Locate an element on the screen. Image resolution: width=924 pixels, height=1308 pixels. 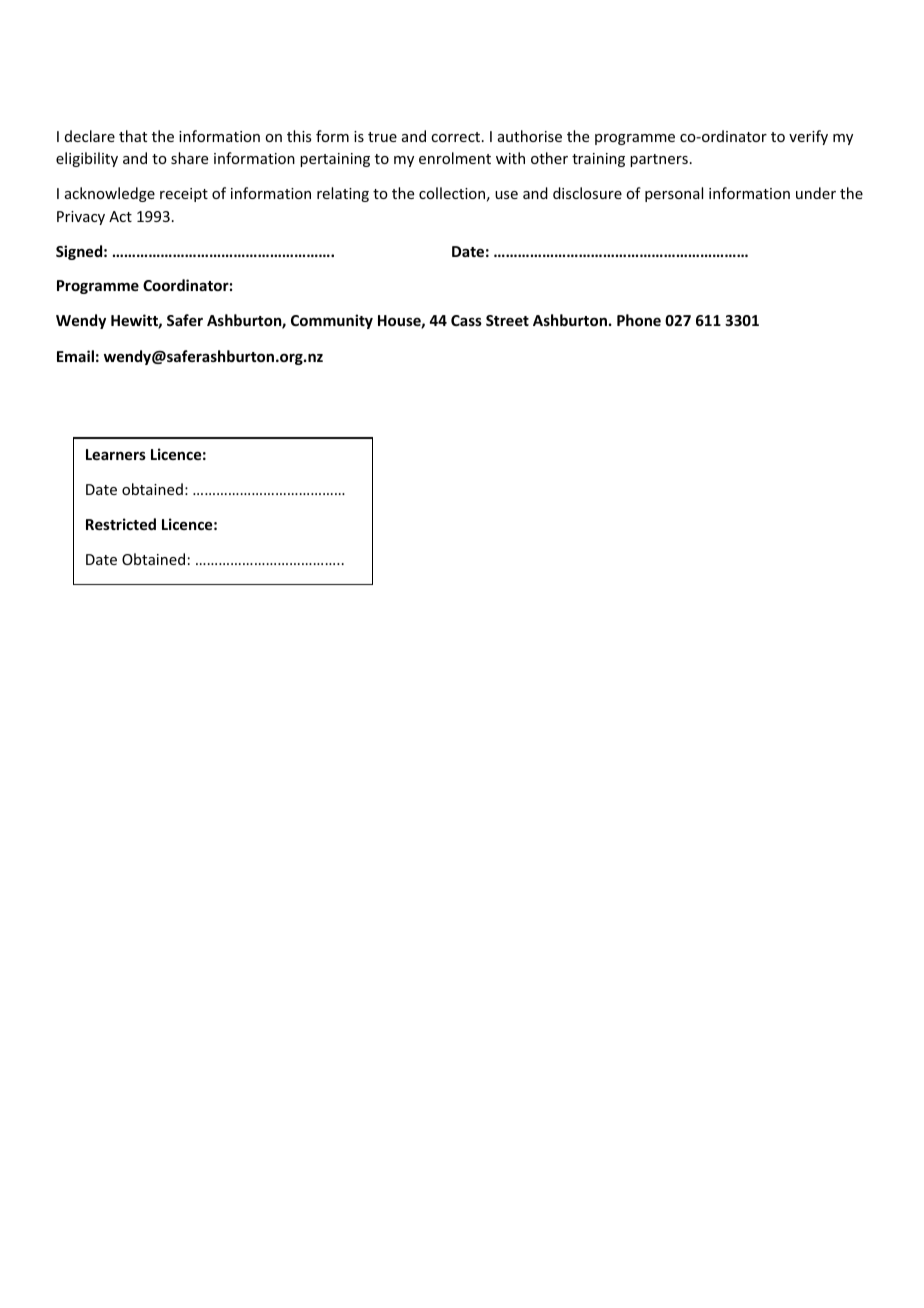
Restricted is located at coordinates (121, 524).
